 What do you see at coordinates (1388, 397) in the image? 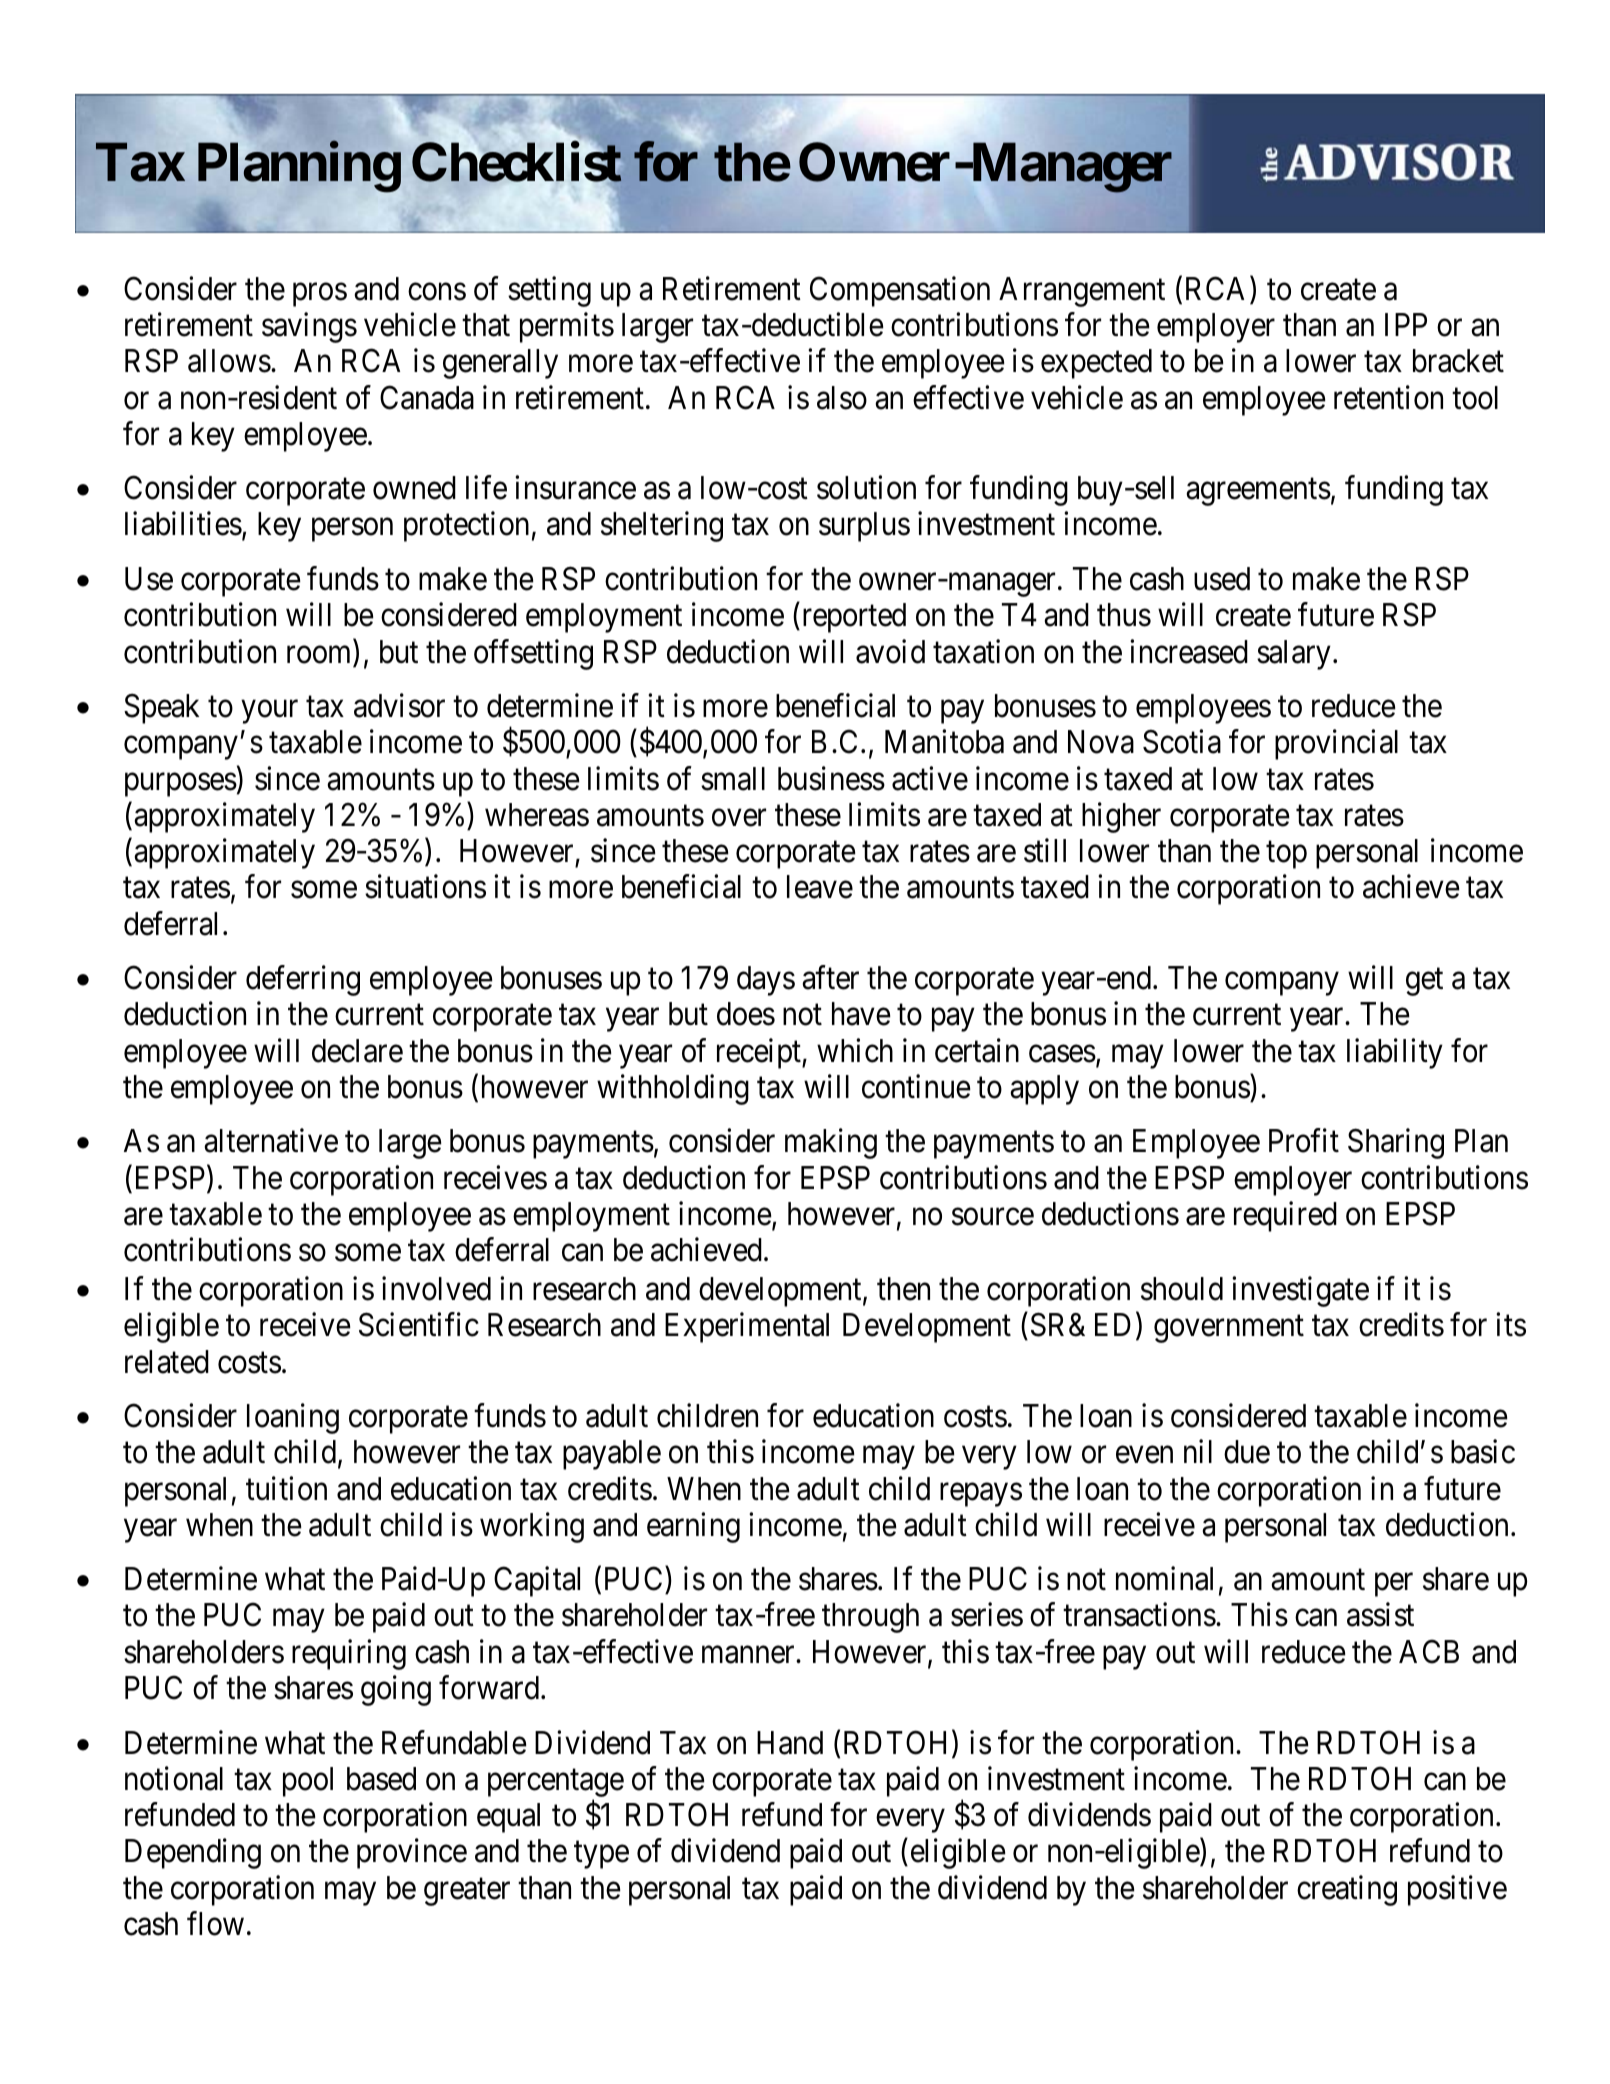
I see `retention` at bounding box center [1388, 397].
